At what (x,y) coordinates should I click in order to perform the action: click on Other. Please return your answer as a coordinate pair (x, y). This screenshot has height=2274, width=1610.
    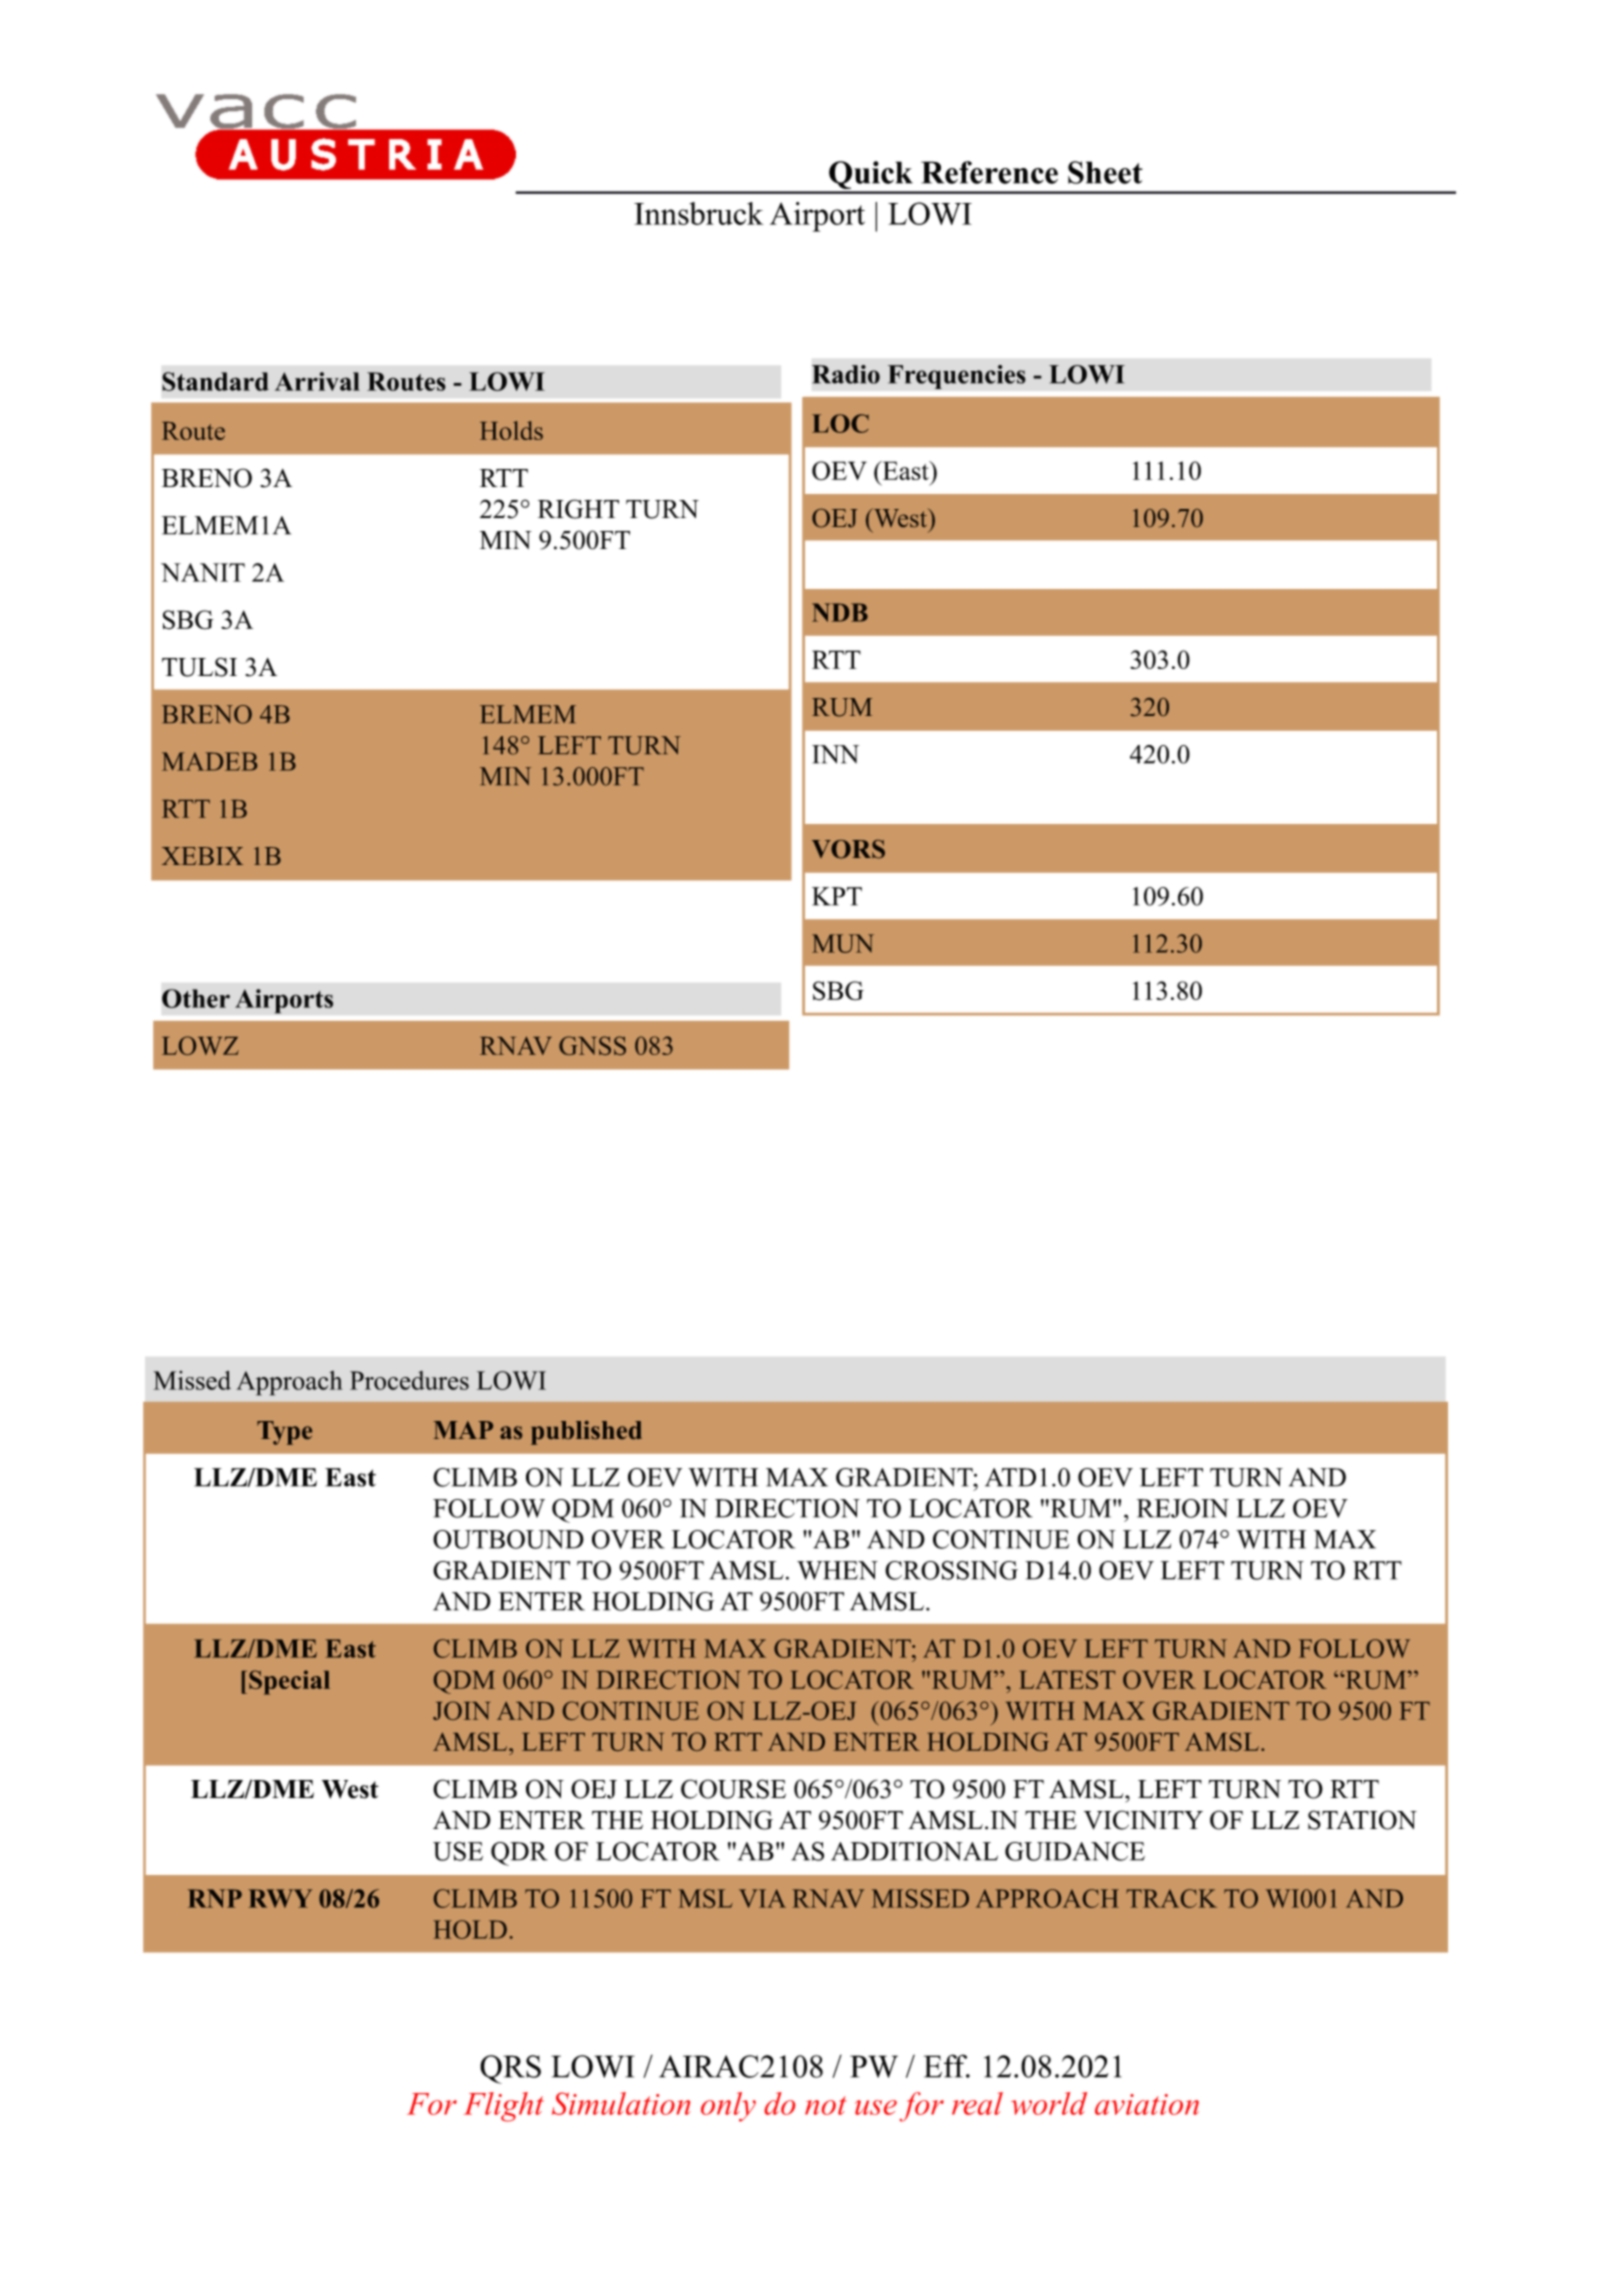
    Looking at the image, I should click on (196, 998).
